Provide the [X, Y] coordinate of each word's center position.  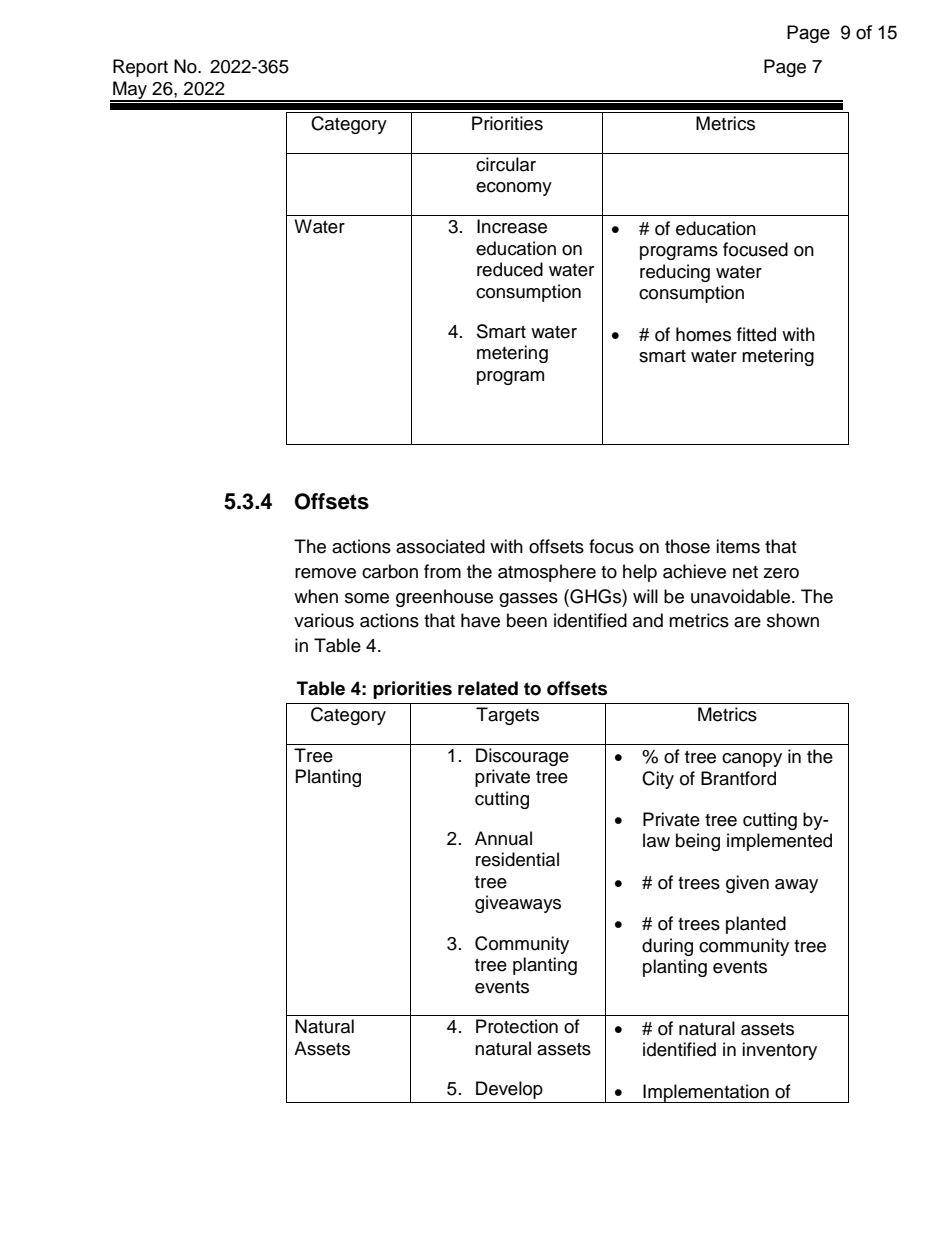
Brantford [738, 778]
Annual [503, 838]
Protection [517, 1026]
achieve [694, 571]
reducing [675, 273]
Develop [509, 1090]
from [442, 571]
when [316, 596]
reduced [510, 269]
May [130, 91]
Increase [512, 226]
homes [703, 334]
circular [506, 164]
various [324, 620]
